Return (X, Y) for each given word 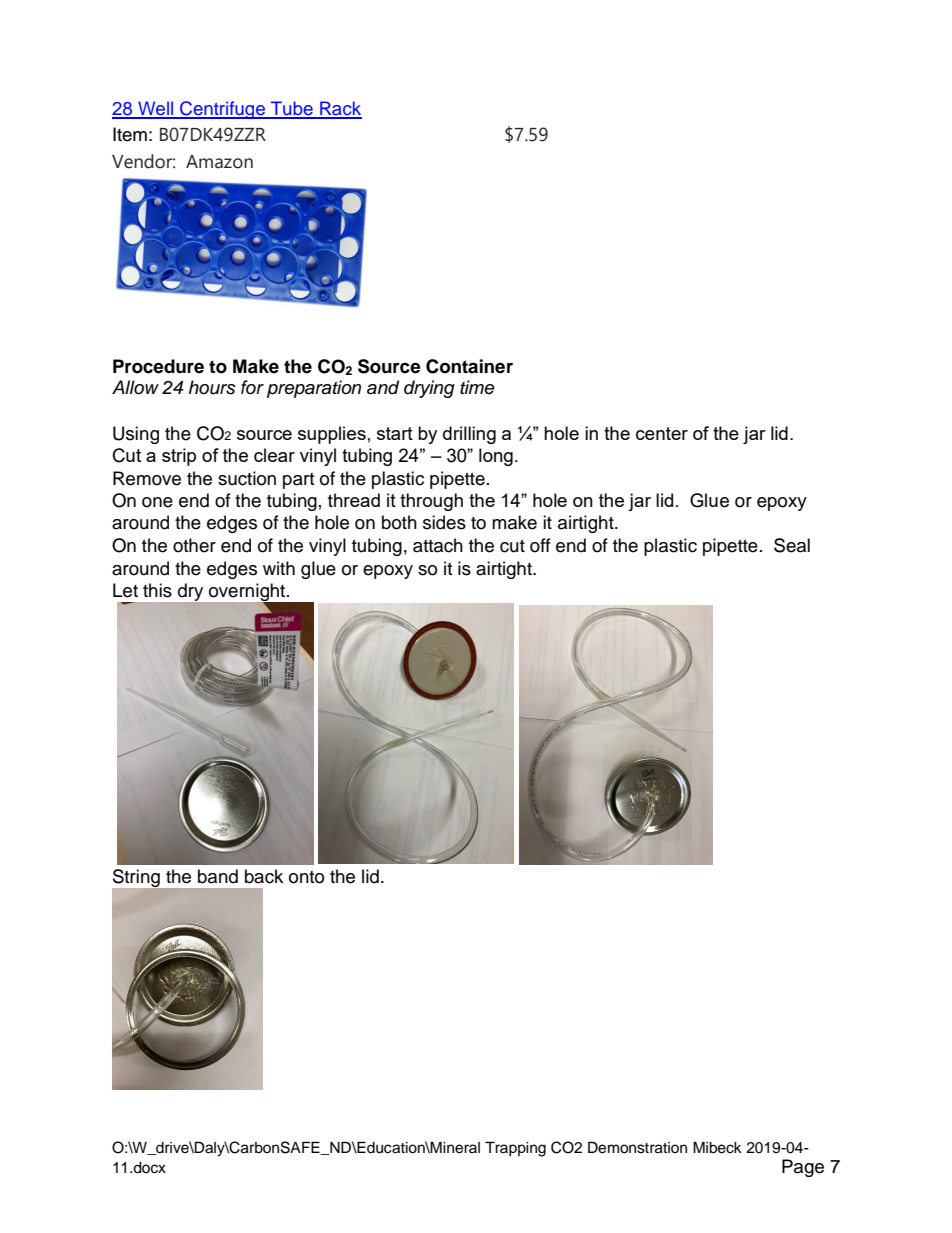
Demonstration (637, 1147)
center (662, 433)
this (157, 590)
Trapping (515, 1149)
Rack (340, 109)
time (477, 387)
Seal (792, 545)
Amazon (219, 162)
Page (803, 1168)
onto (306, 877)
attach (438, 545)
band (218, 876)
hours (212, 387)
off (540, 545)
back (264, 876)
